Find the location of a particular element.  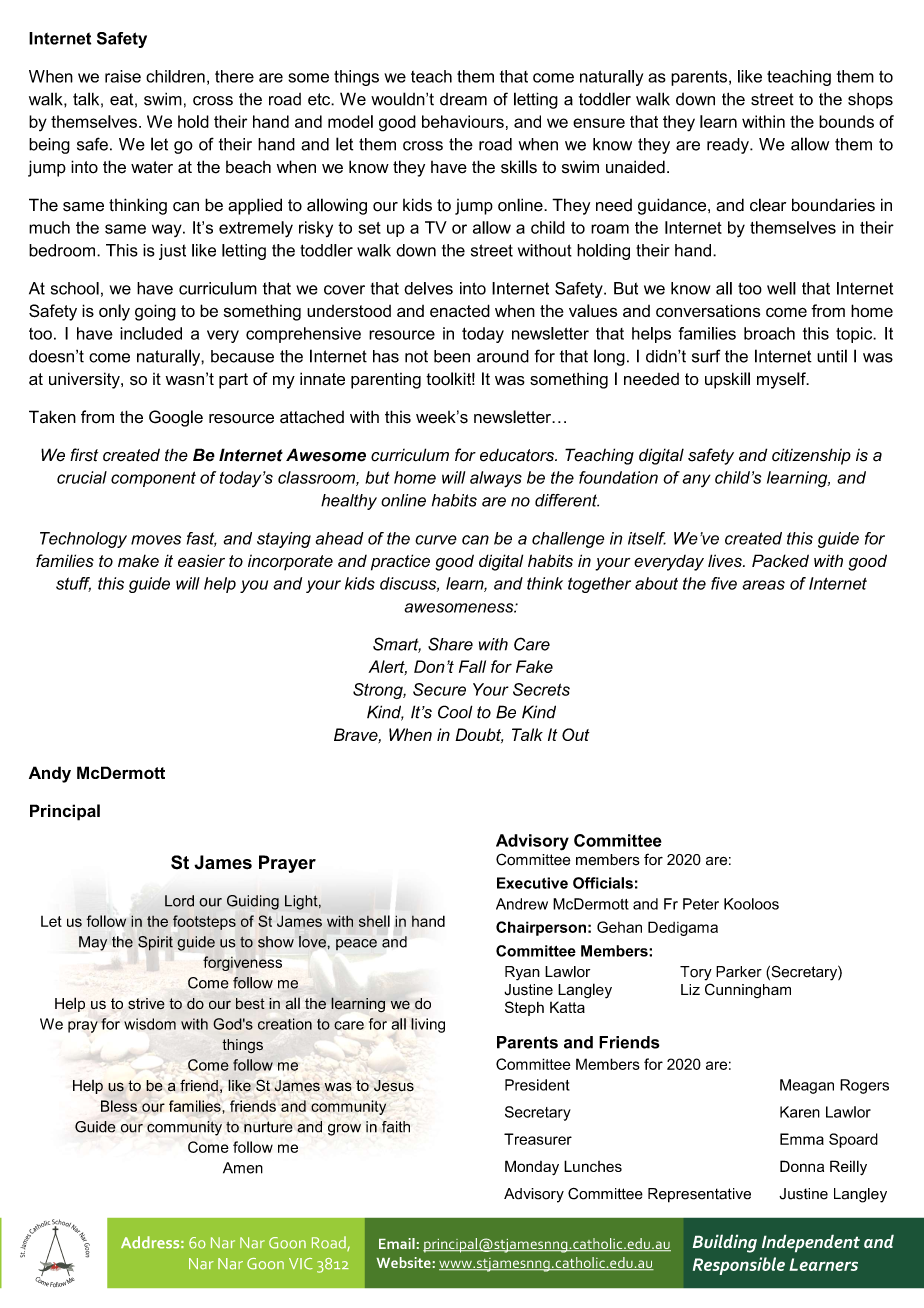

always is located at coordinates (496, 479).
